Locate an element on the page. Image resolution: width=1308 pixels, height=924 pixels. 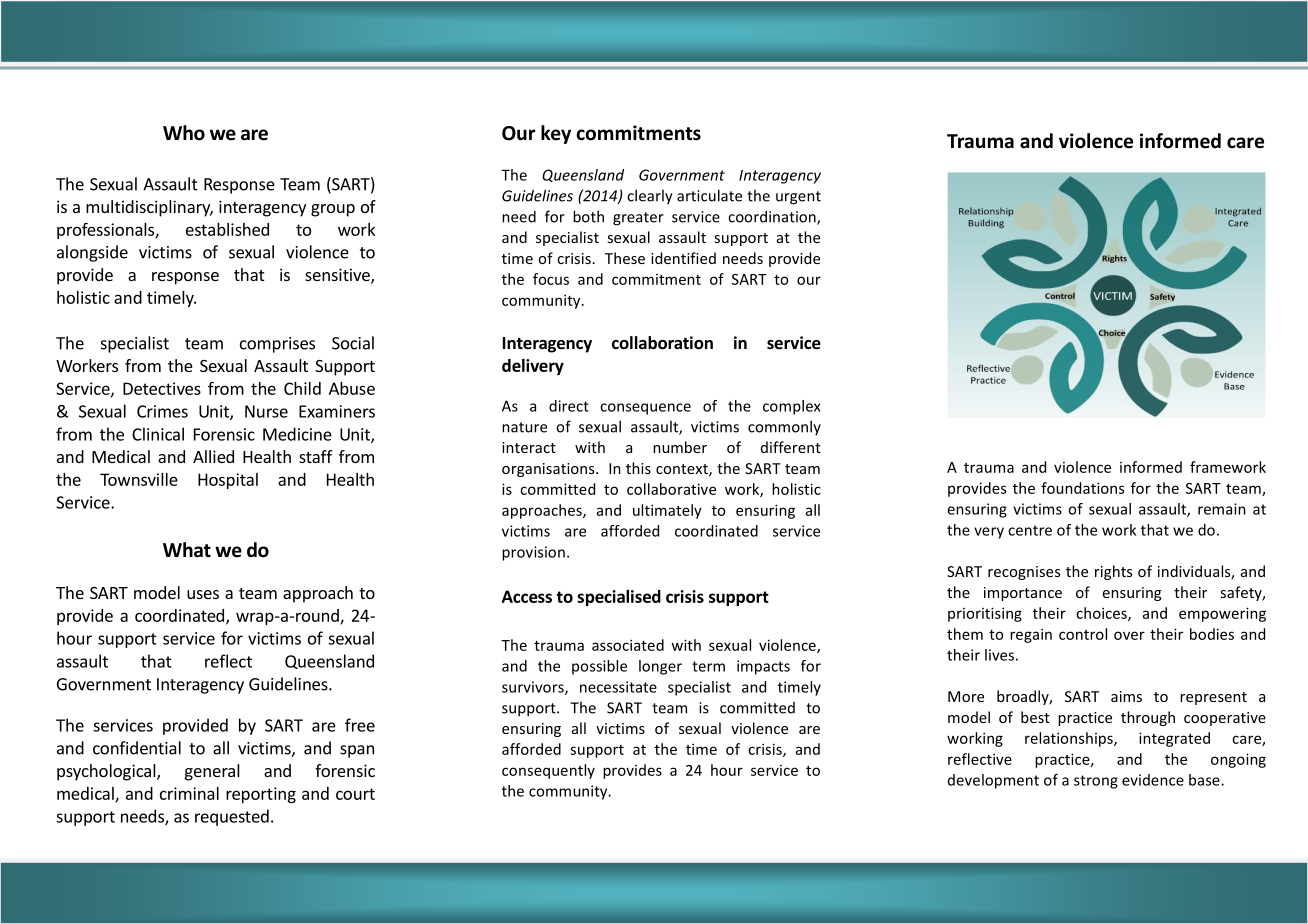
key is located at coordinates (556, 134).
